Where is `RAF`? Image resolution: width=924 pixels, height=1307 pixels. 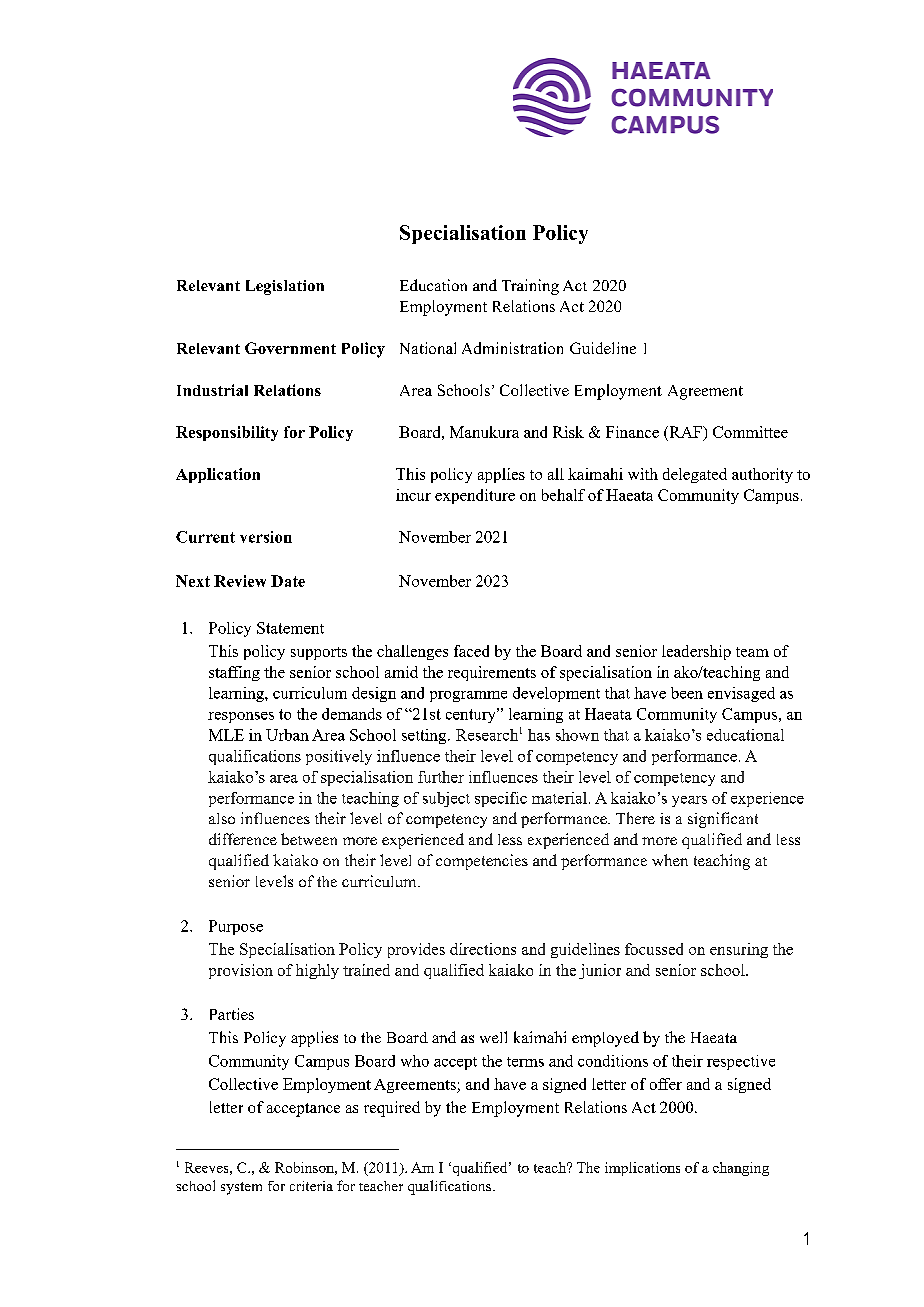 RAF is located at coordinates (685, 432).
